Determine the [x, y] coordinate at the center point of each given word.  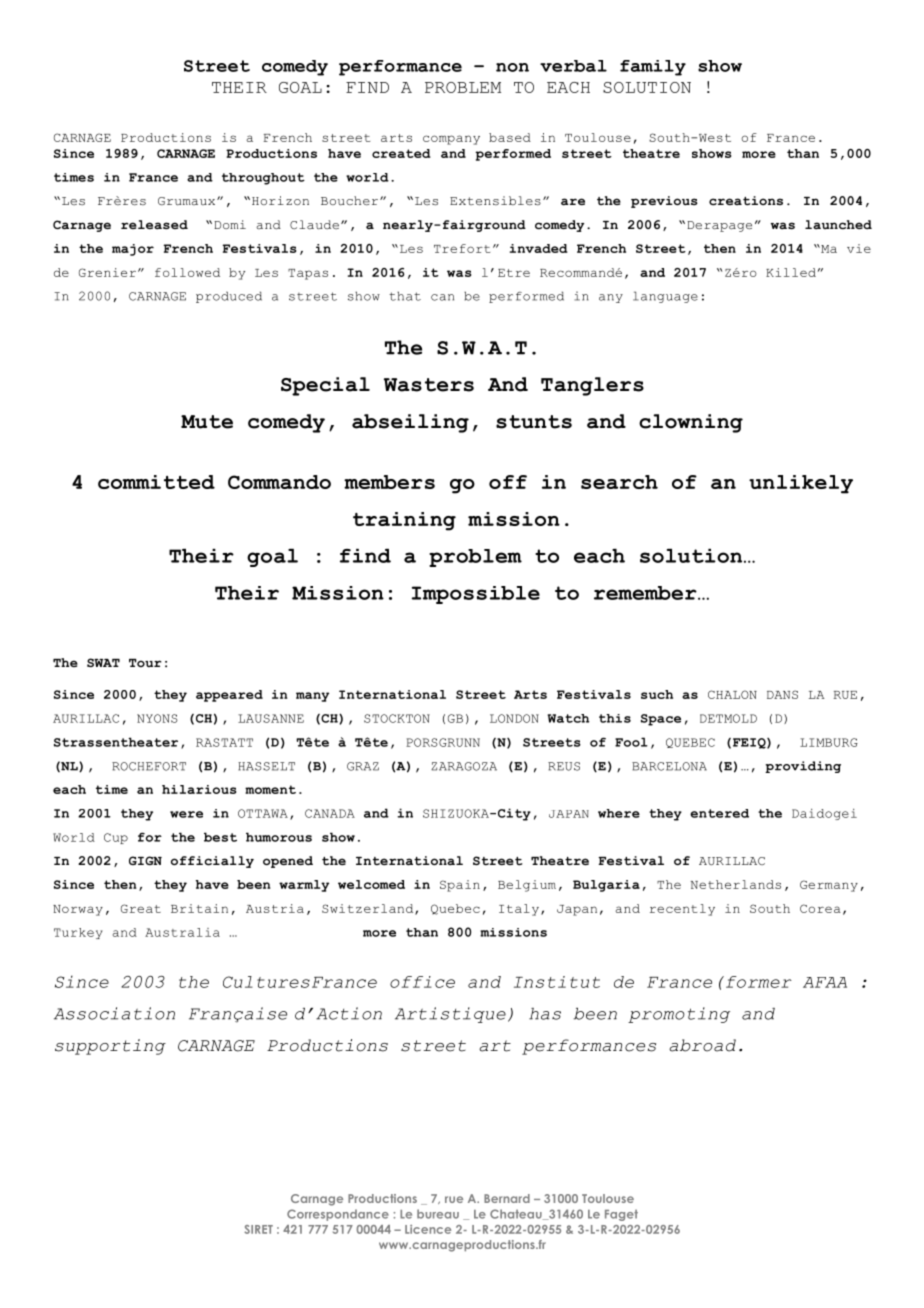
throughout [263, 179]
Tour [145, 663]
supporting [110, 1047]
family [653, 68]
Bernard [507, 1198]
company [451, 140]
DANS [782, 694]
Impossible [476, 595]
